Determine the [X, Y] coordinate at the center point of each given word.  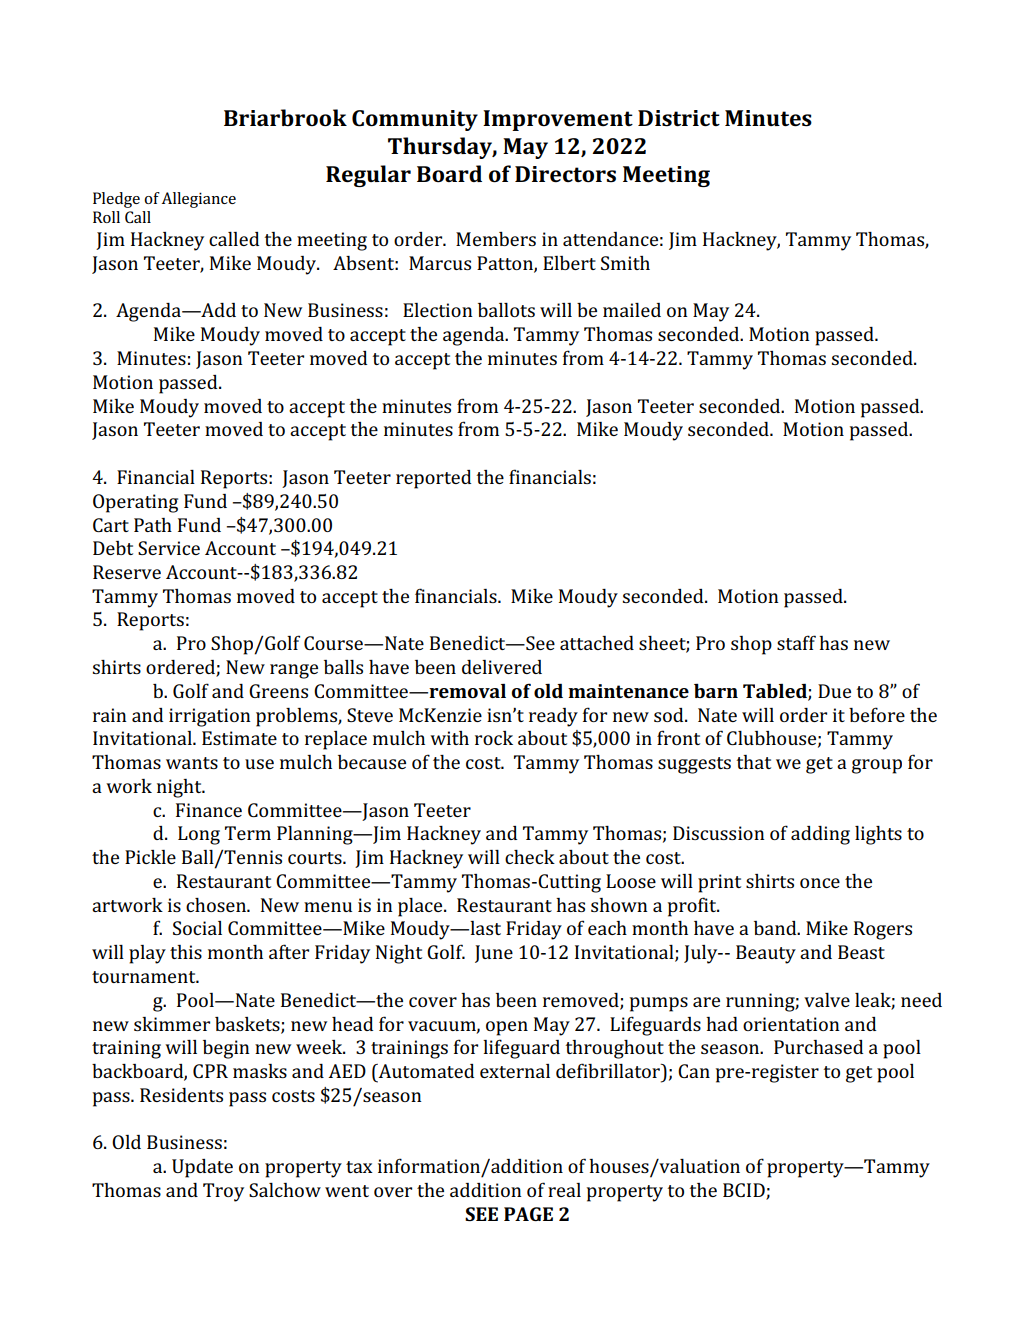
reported [433, 479]
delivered [502, 667]
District [679, 118]
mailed [632, 310]
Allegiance [199, 200]
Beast [861, 952]
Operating [135, 503]
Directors [565, 174]
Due [834, 691]
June [494, 954]
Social [197, 928]
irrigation [210, 717]
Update [202, 1168]
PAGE [528, 1214]
